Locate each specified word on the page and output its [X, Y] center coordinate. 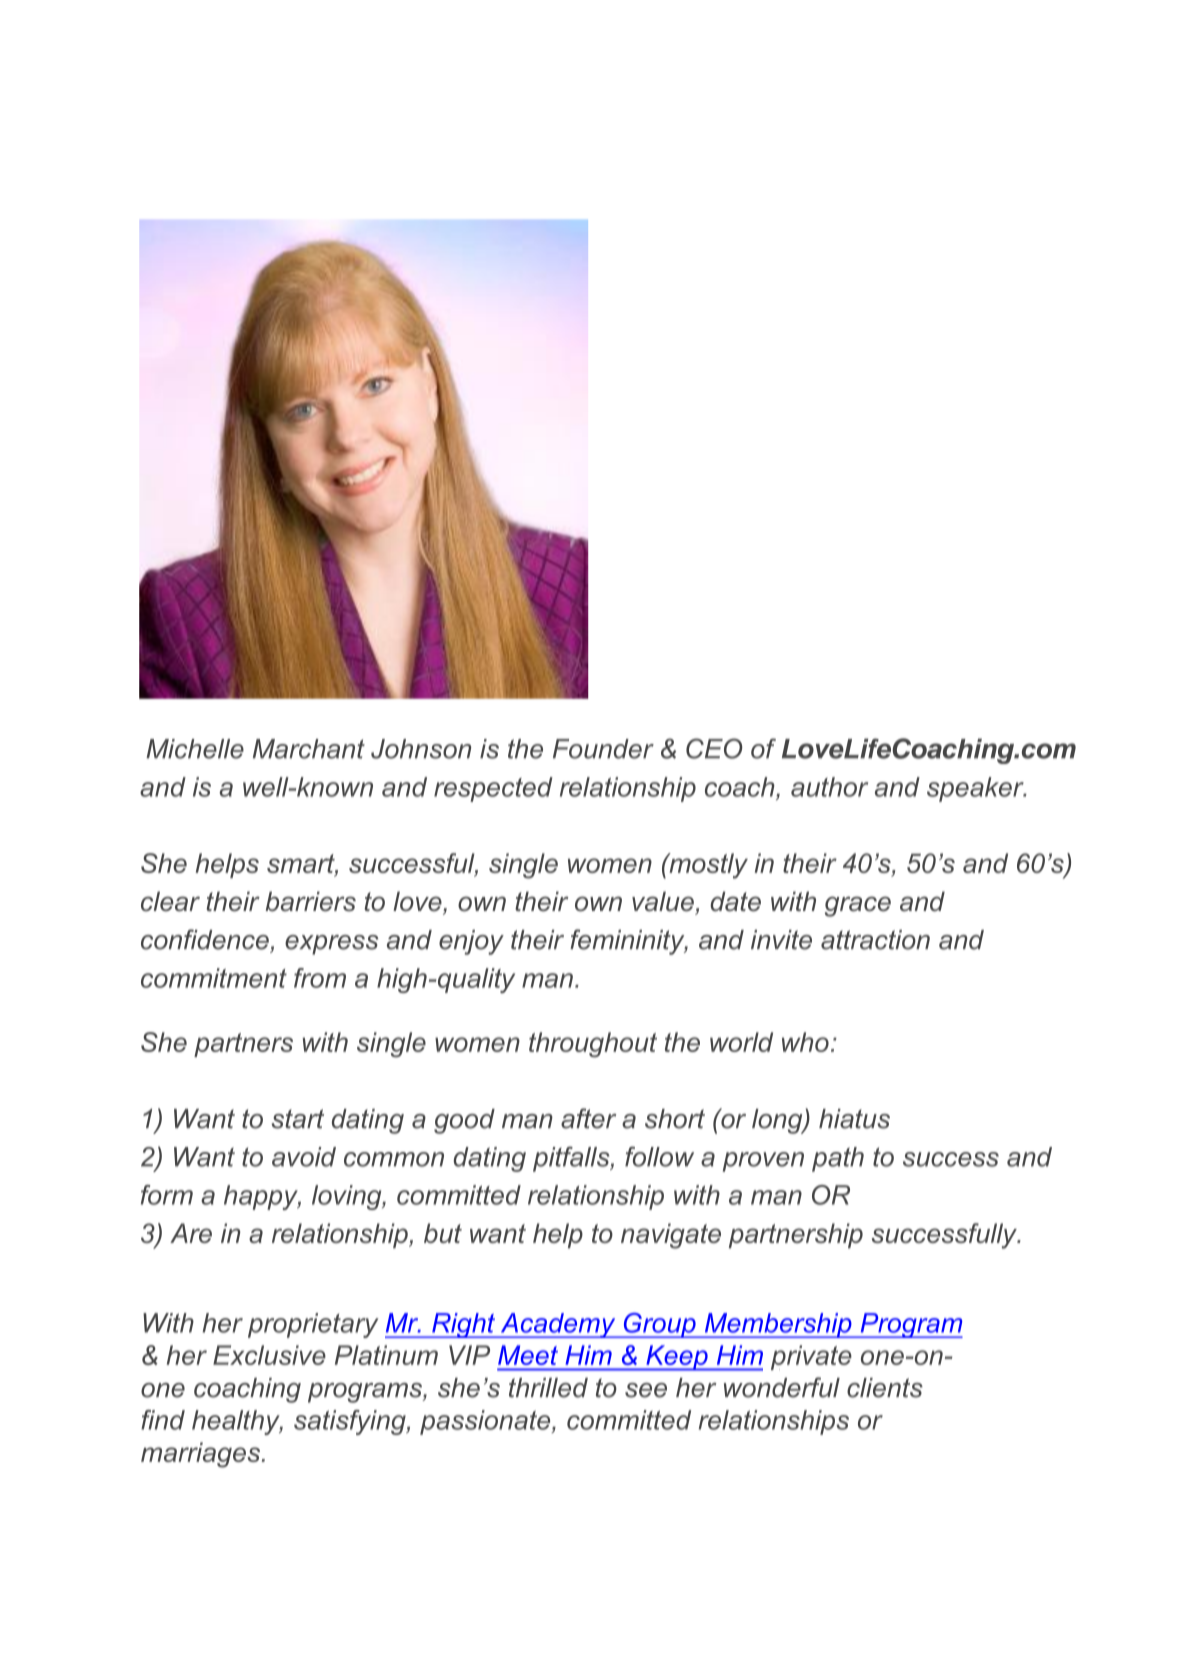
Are [191, 1233]
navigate [671, 1236]
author [829, 787]
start [298, 1119]
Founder [603, 749]
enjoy [471, 942]
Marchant [309, 749]
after [588, 1118]
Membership [778, 1325]
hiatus [854, 1119]
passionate [486, 1422]
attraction [875, 940]
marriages [202, 1455]
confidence [205, 939]
